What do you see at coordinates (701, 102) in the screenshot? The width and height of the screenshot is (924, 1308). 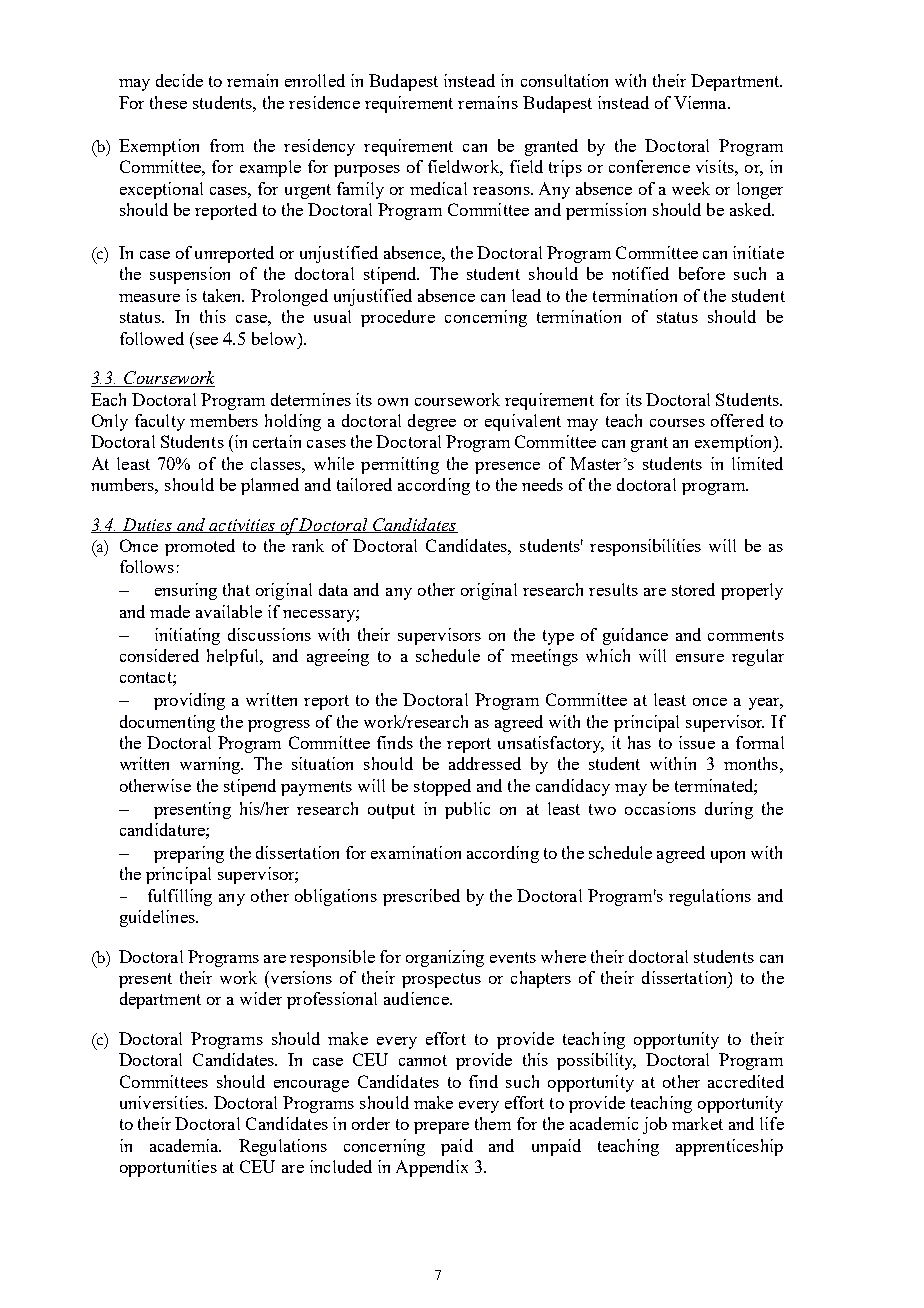 I see `Vienna` at bounding box center [701, 102].
